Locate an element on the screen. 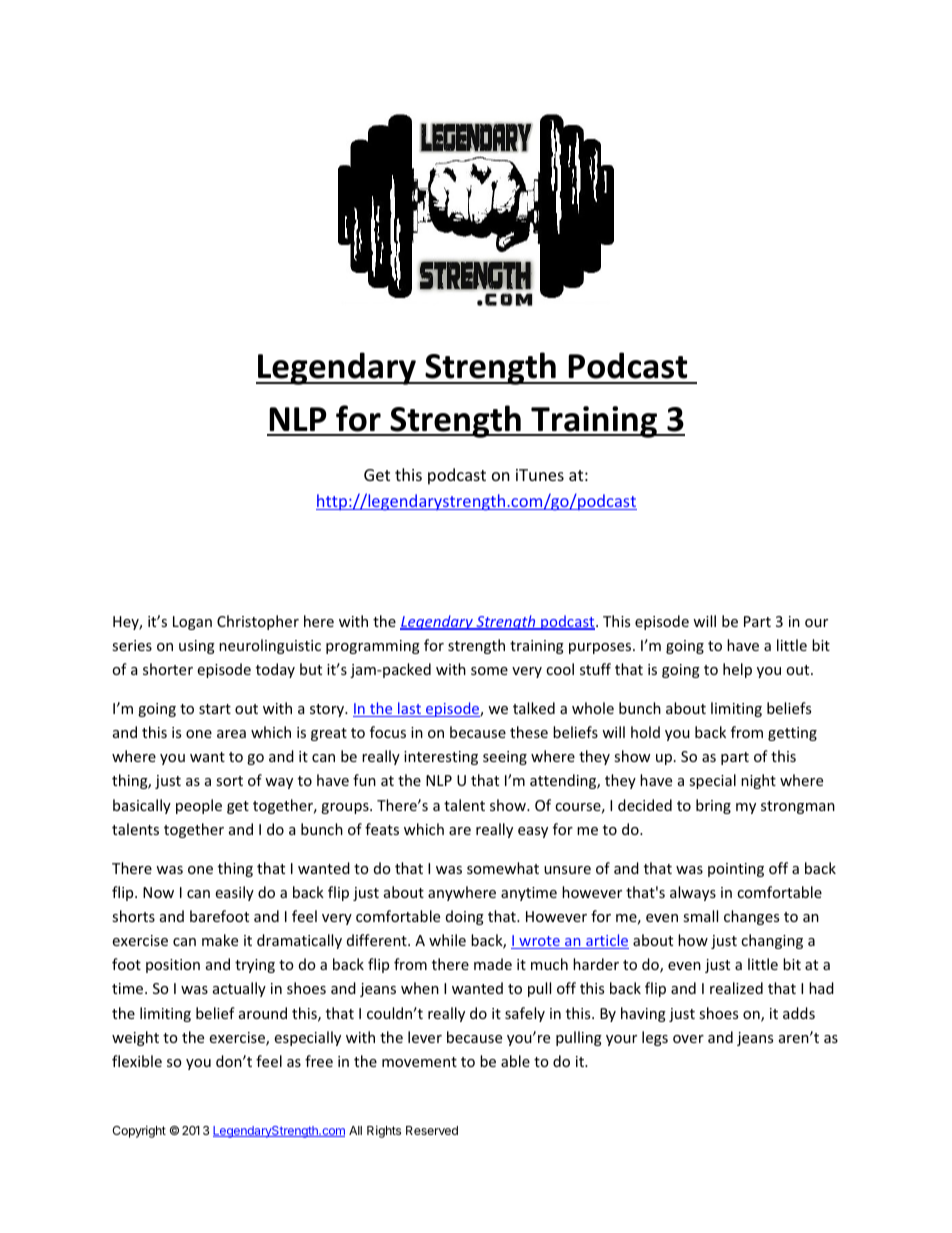 Image resolution: width=952 pixels, height=1233 pixels. seeing is located at coordinates (505, 758).
